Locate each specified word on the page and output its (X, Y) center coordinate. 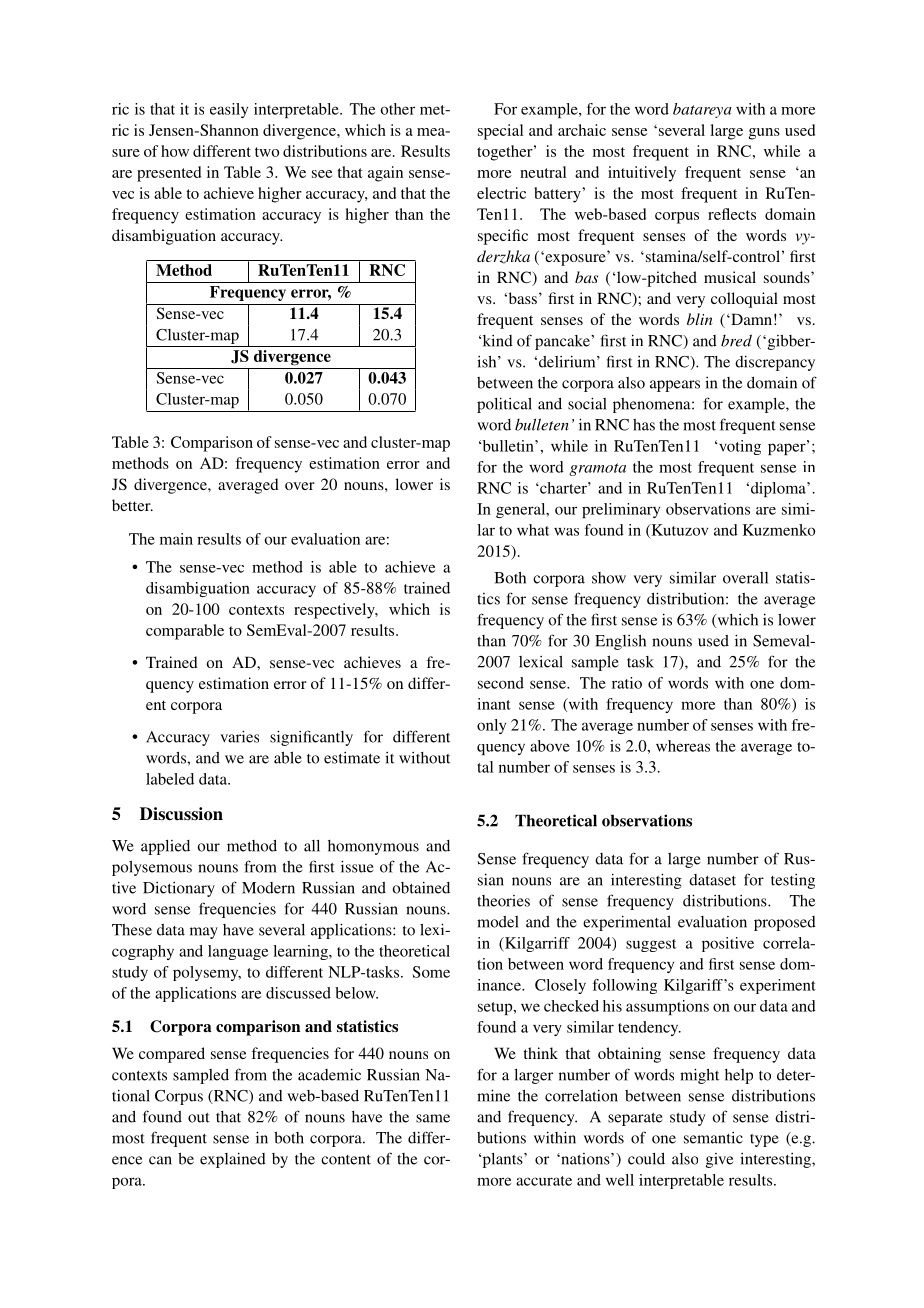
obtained (421, 887)
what (533, 530)
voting (740, 447)
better (132, 505)
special (500, 132)
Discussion (181, 814)
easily (229, 110)
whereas (683, 746)
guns (764, 134)
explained (233, 1160)
